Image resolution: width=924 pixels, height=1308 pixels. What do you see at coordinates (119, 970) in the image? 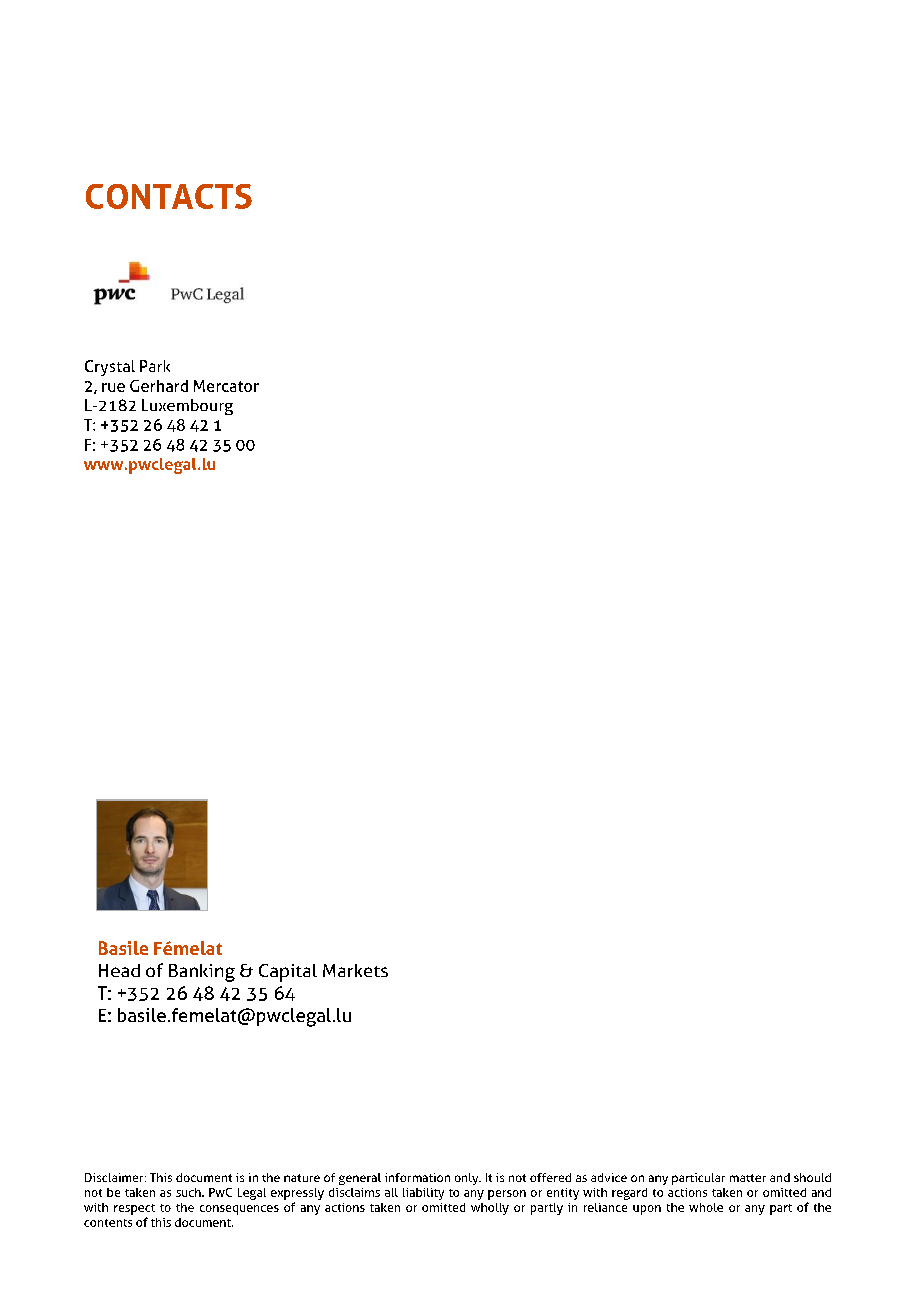
I see `Head` at bounding box center [119, 970].
